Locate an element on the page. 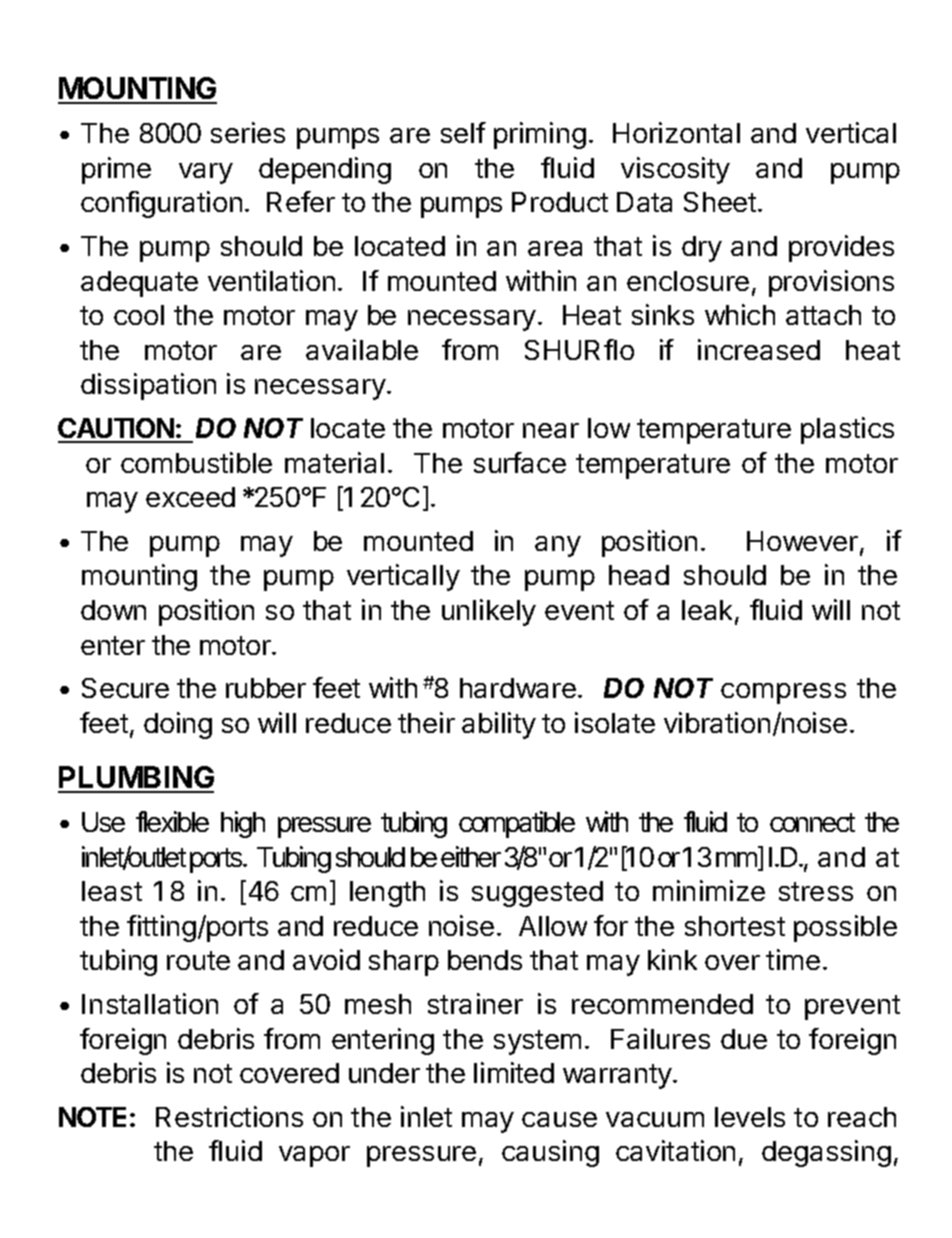 The height and width of the page is (1238, 952). unlikely is located at coordinates (489, 612).
